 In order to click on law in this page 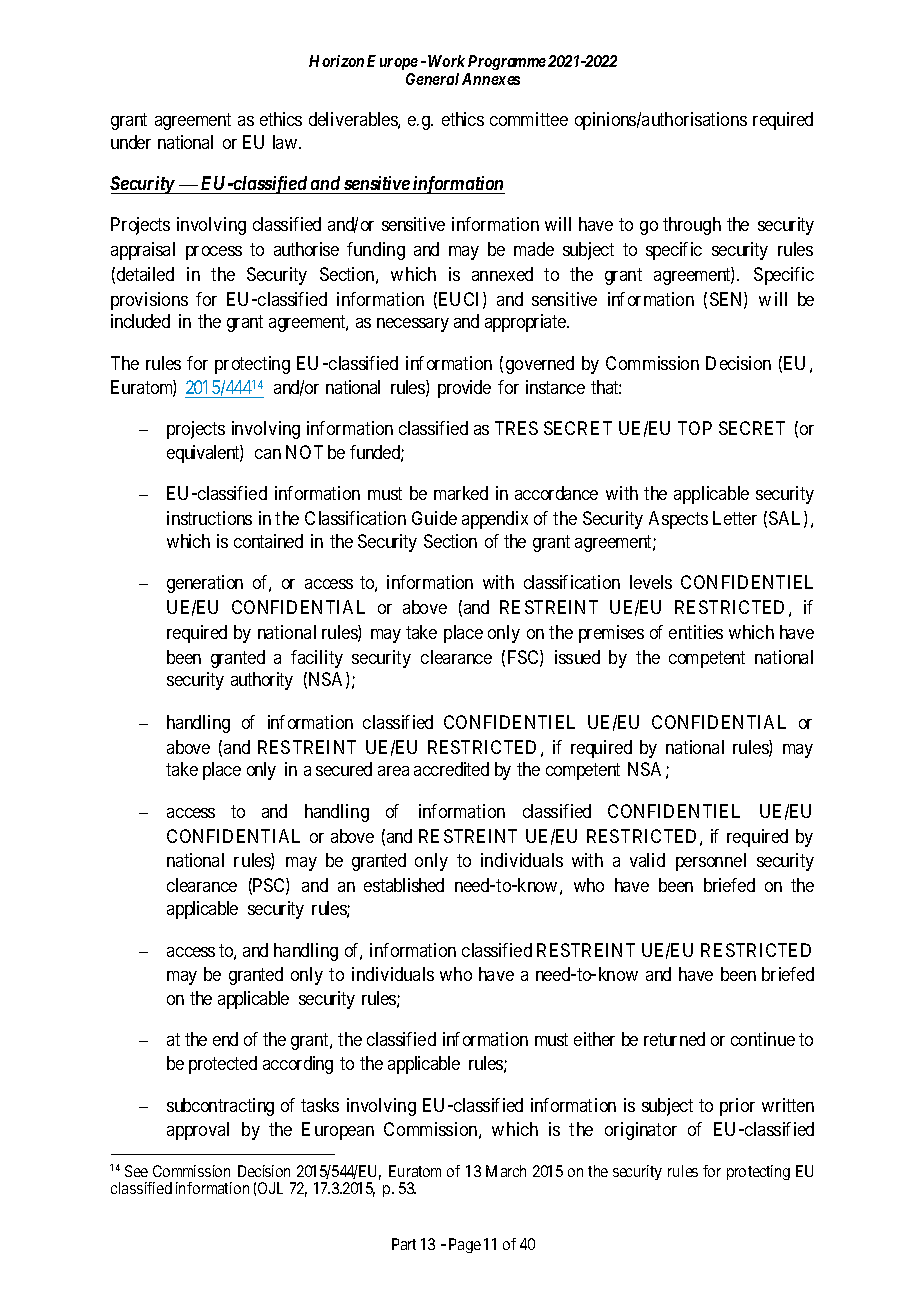, I will do `click(286, 142)`.
